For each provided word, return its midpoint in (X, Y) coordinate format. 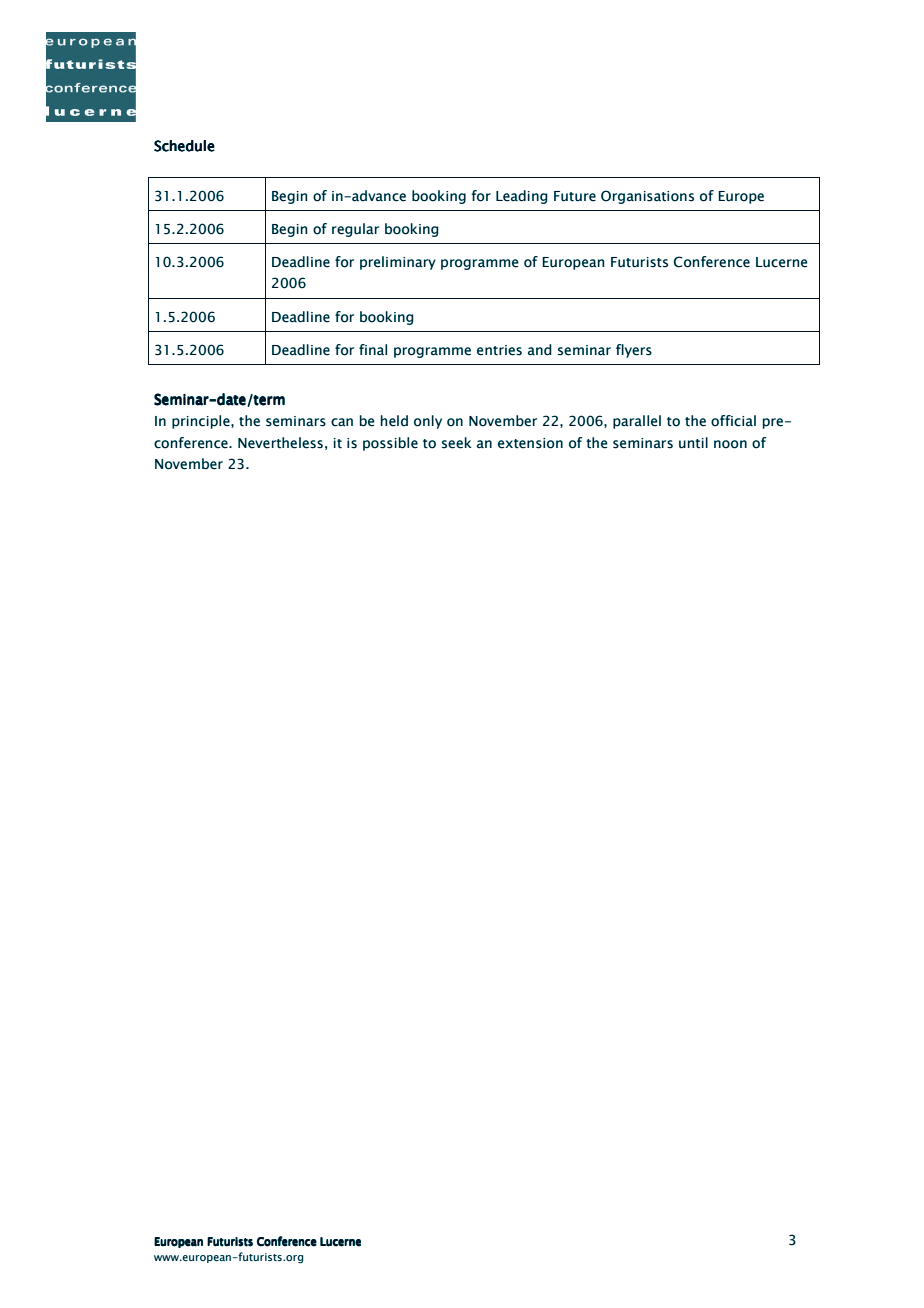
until (693, 443)
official (733, 421)
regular (355, 230)
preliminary (398, 263)
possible (390, 444)
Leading (522, 197)
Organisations (647, 197)
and (540, 350)
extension (530, 443)
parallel (637, 422)
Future (575, 196)
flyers (634, 351)
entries (499, 350)
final (373, 350)
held (394, 421)
